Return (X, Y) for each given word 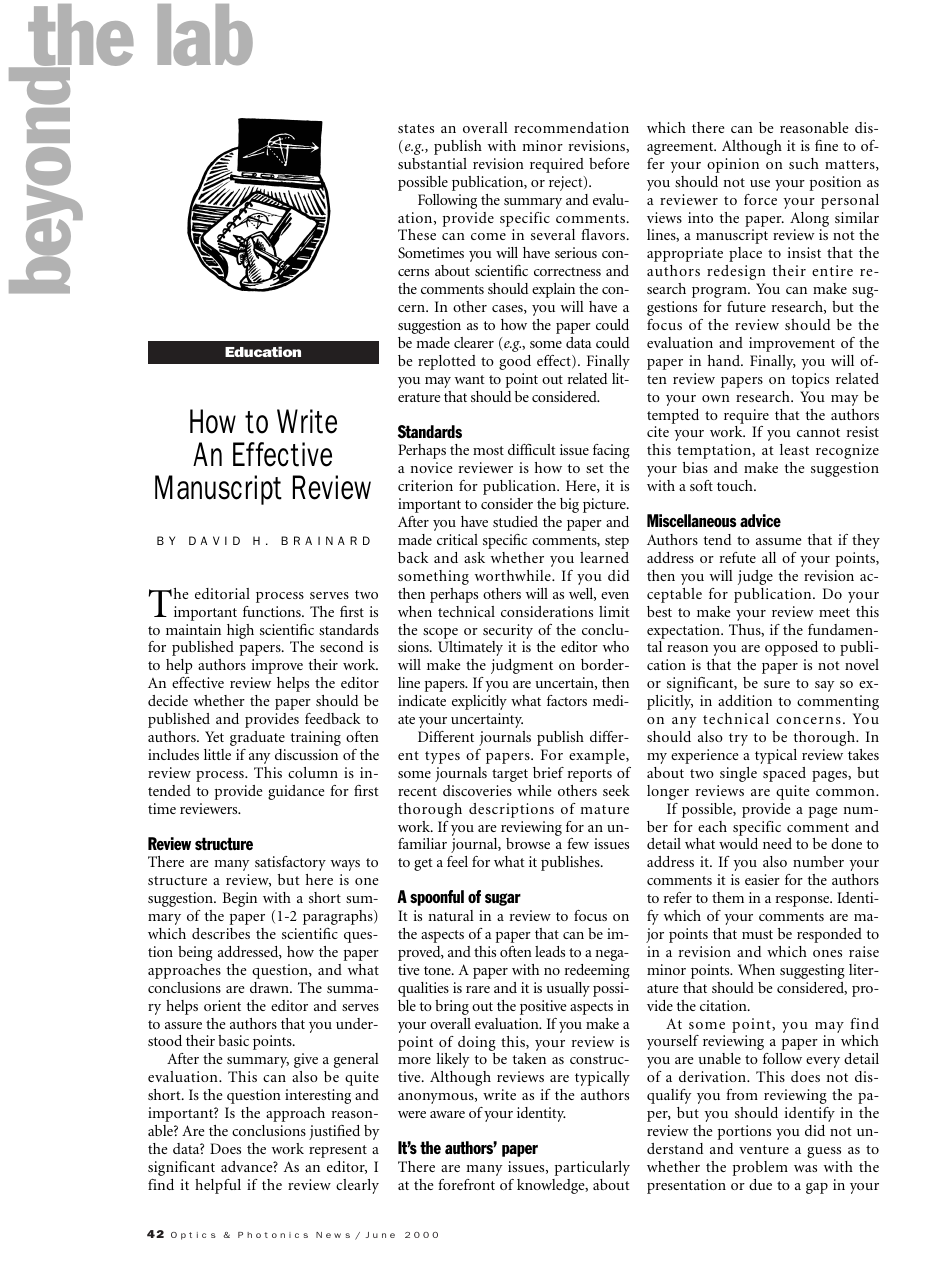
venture (764, 1149)
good (515, 362)
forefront (466, 1184)
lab (205, 35)
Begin (240, 899)
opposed (791, 648)
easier (762, 879)
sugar (503, 899)
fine (826, 145)
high (240, 631)
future (746, 306)
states (416, 128)
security (508, 631)
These (417, 234)
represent (338, 1151)
